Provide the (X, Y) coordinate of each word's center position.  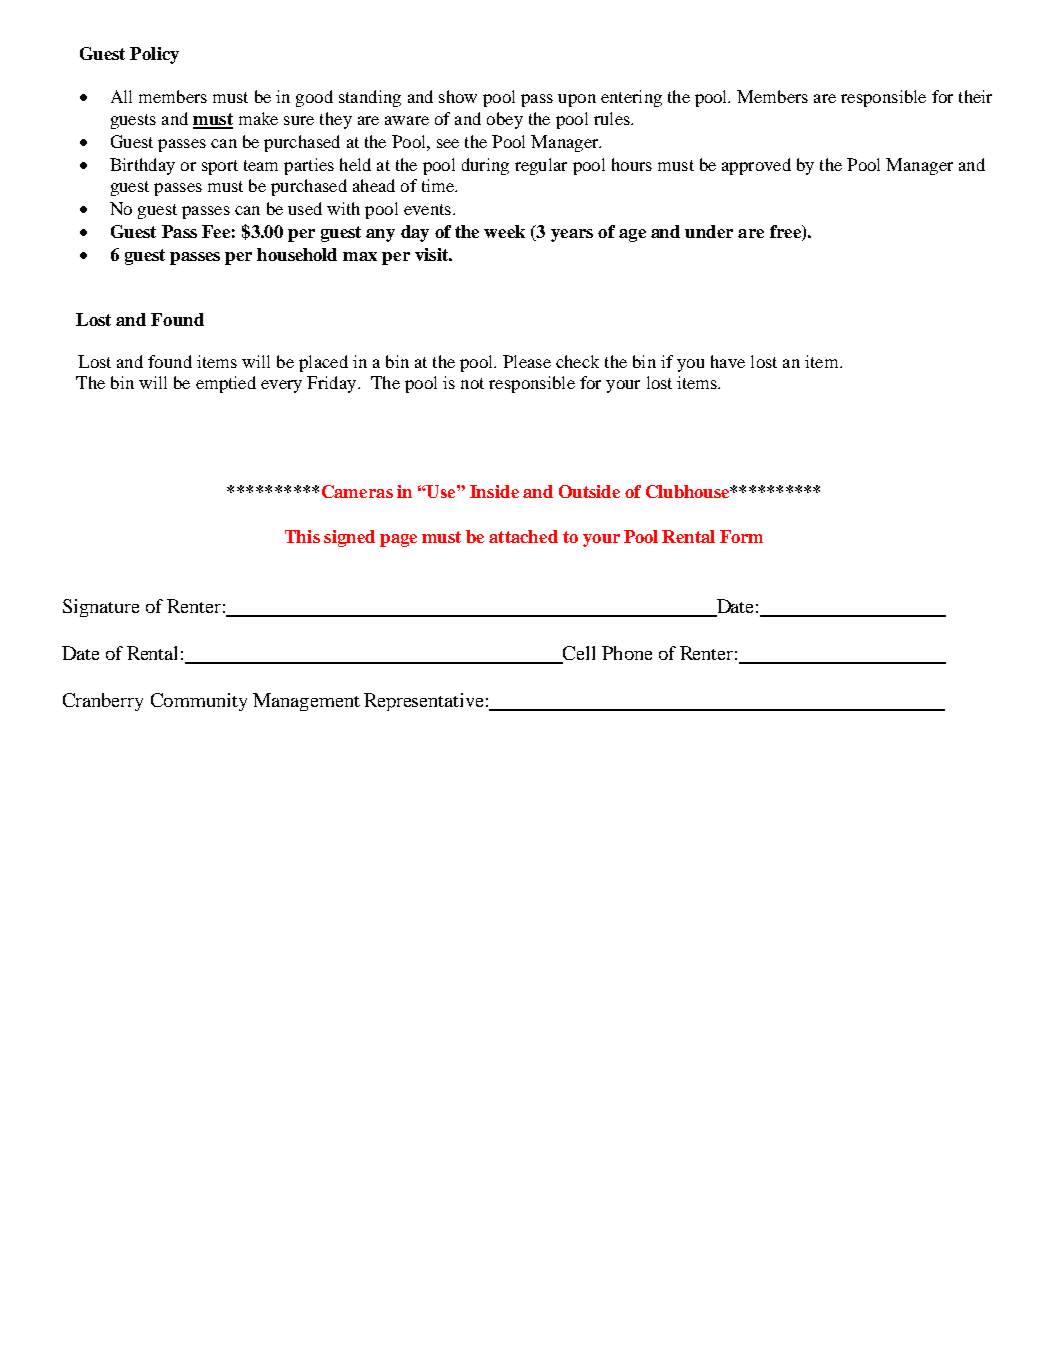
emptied (226, 384)
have (728, 361)
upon (577, 100)
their (975, 96)
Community (199, 702)
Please (527, 361)
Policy (154, 55)
